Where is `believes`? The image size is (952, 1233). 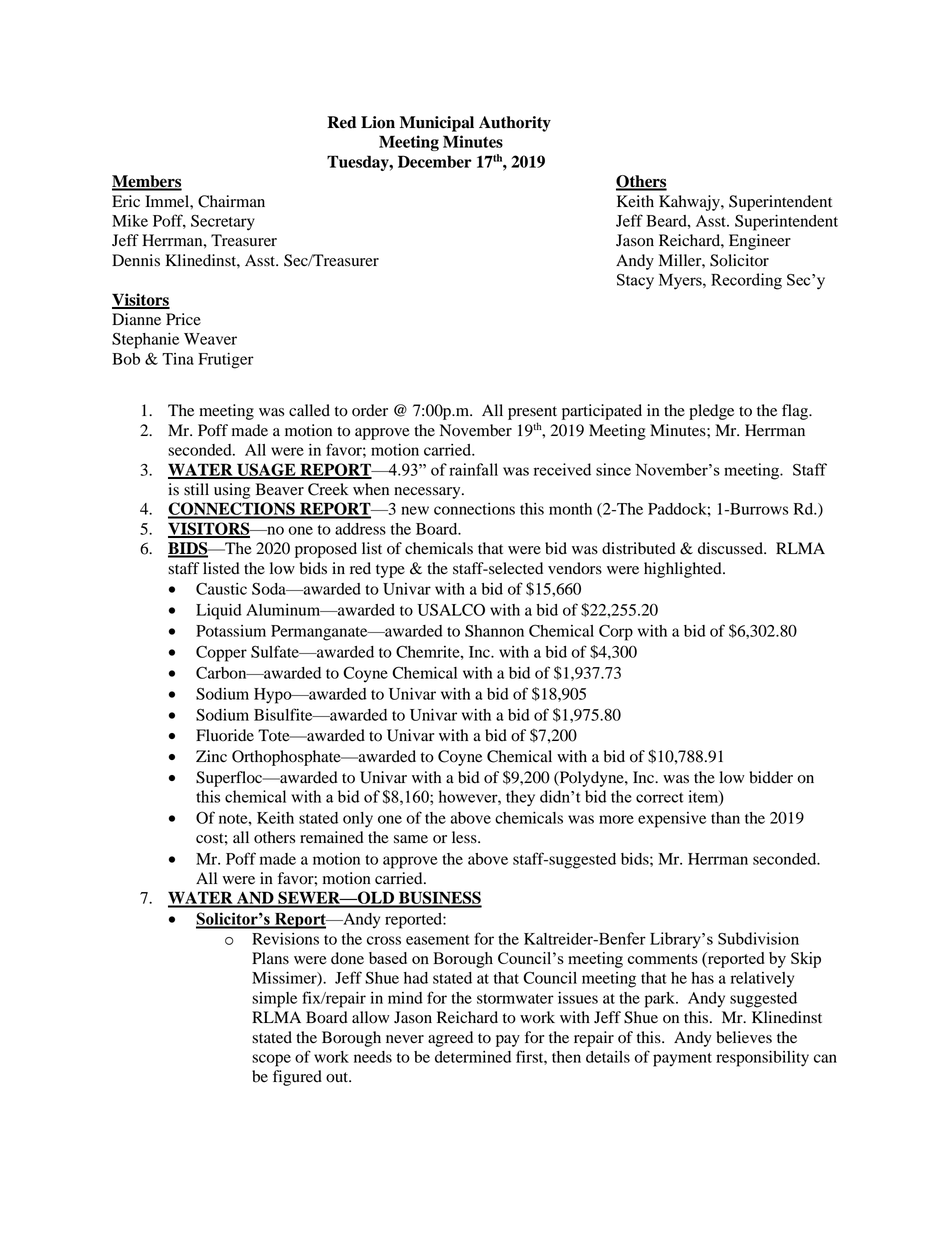
believes is located at coordinates (744, 1037).
